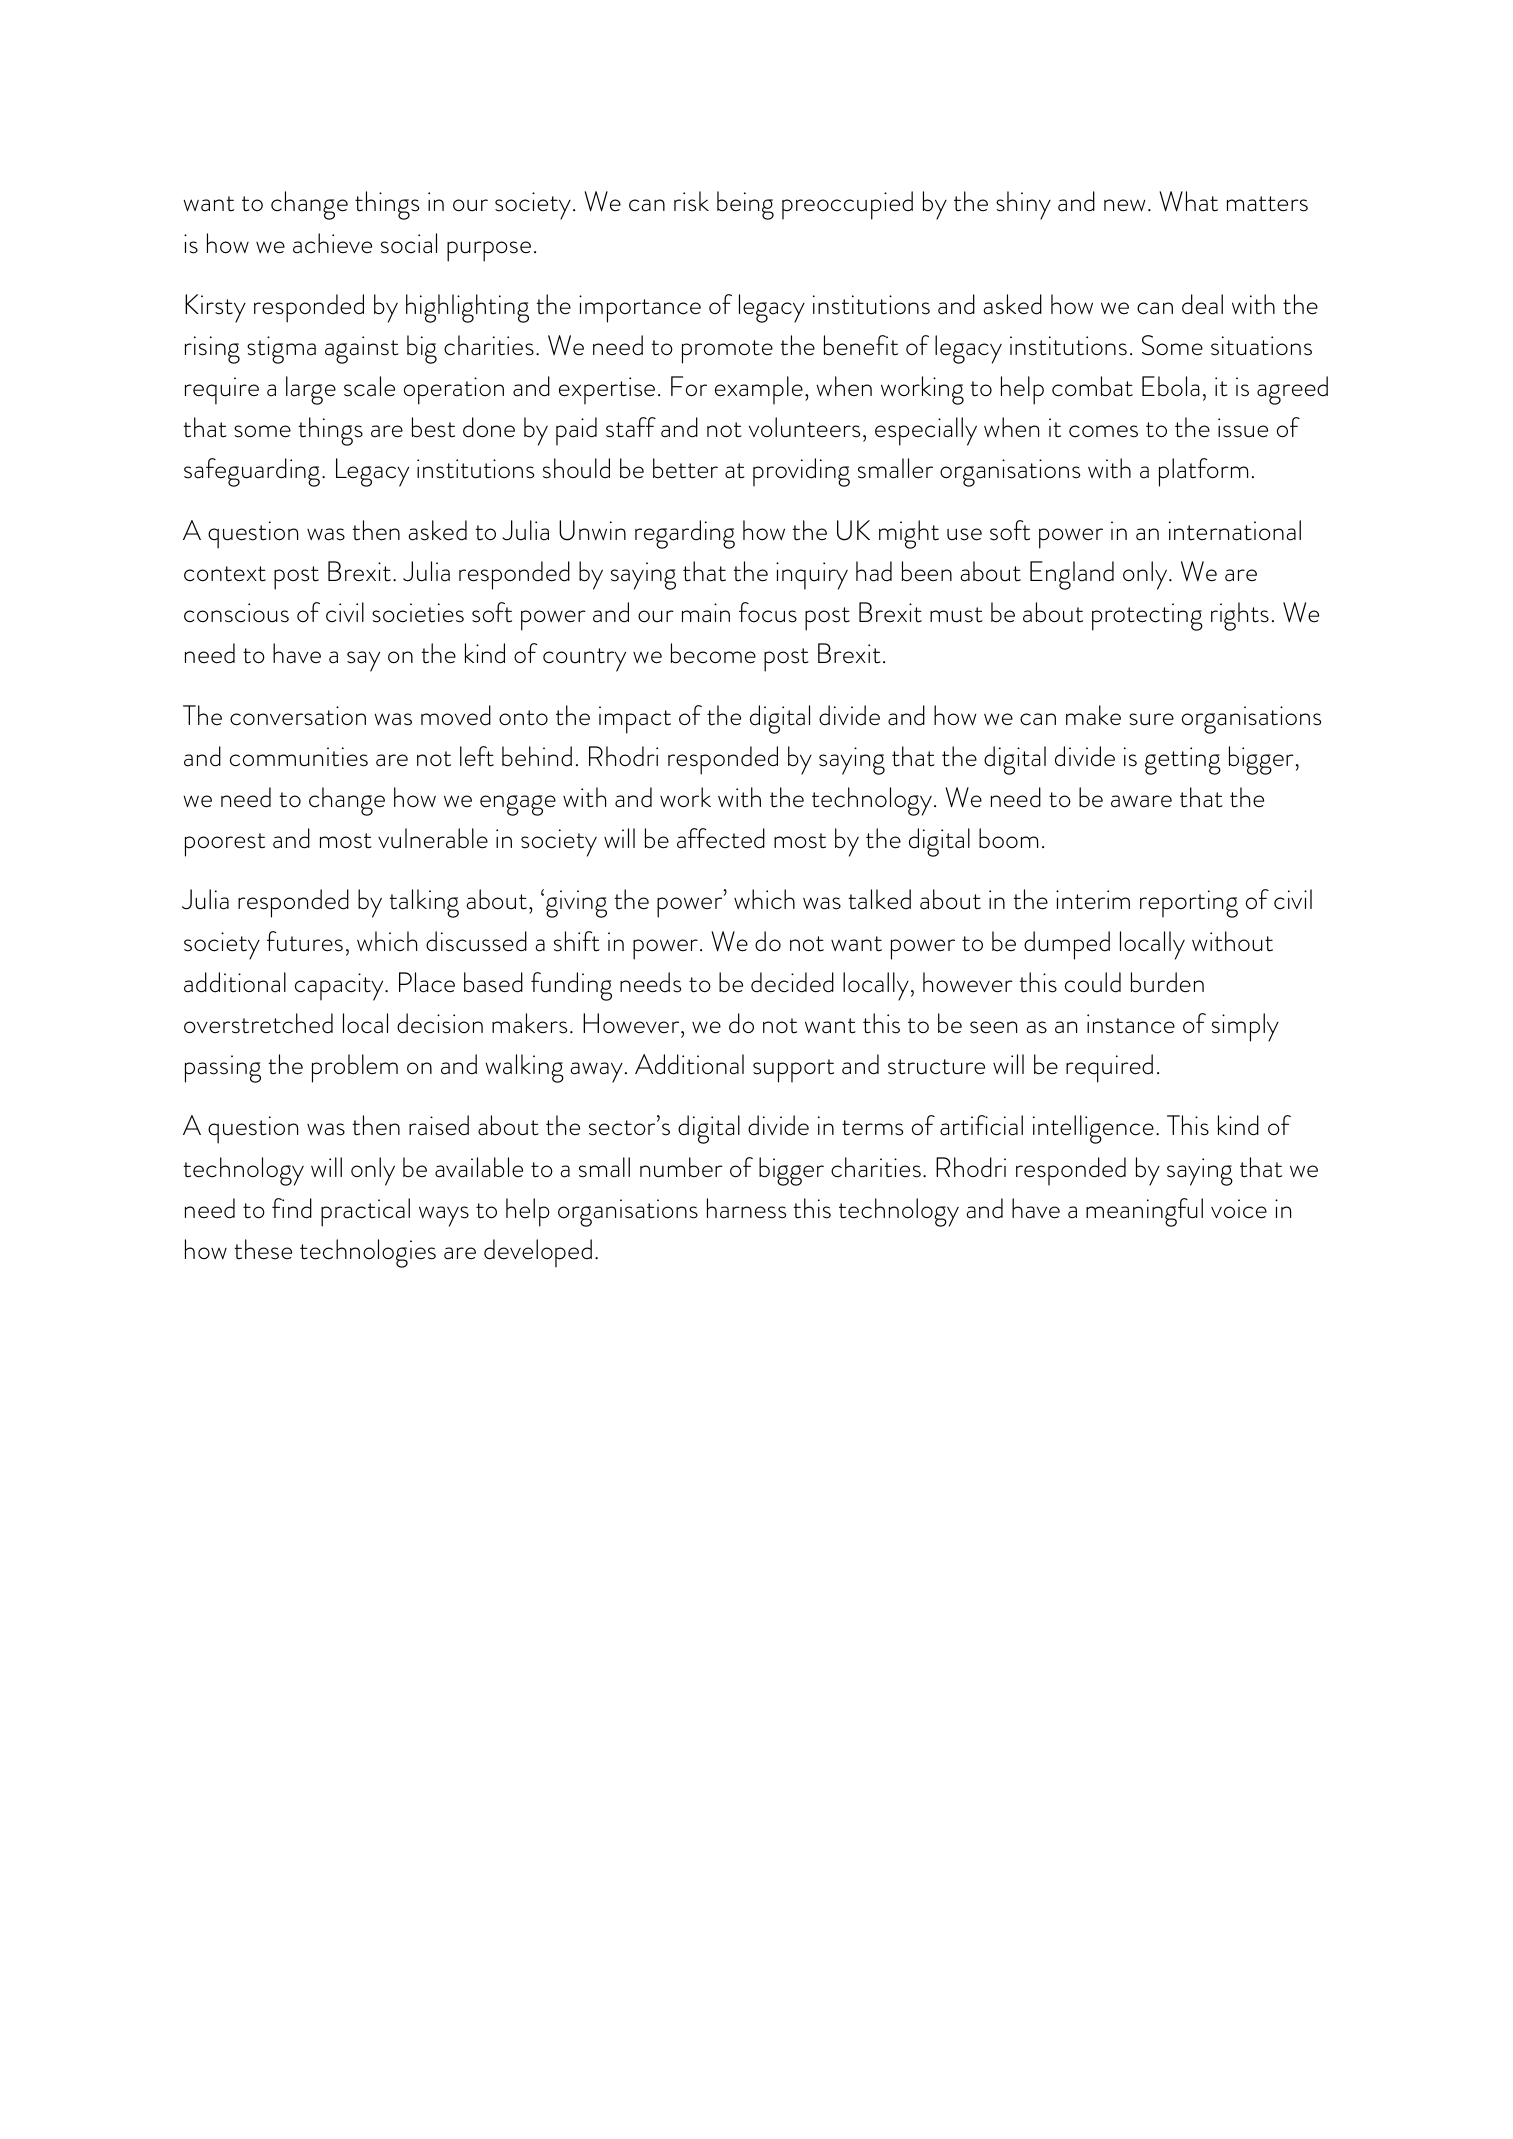  What do you see at coordinates (1144, 1212) in the screenshot?
I see `meaningful` at bounding box center [1144, 1212].
